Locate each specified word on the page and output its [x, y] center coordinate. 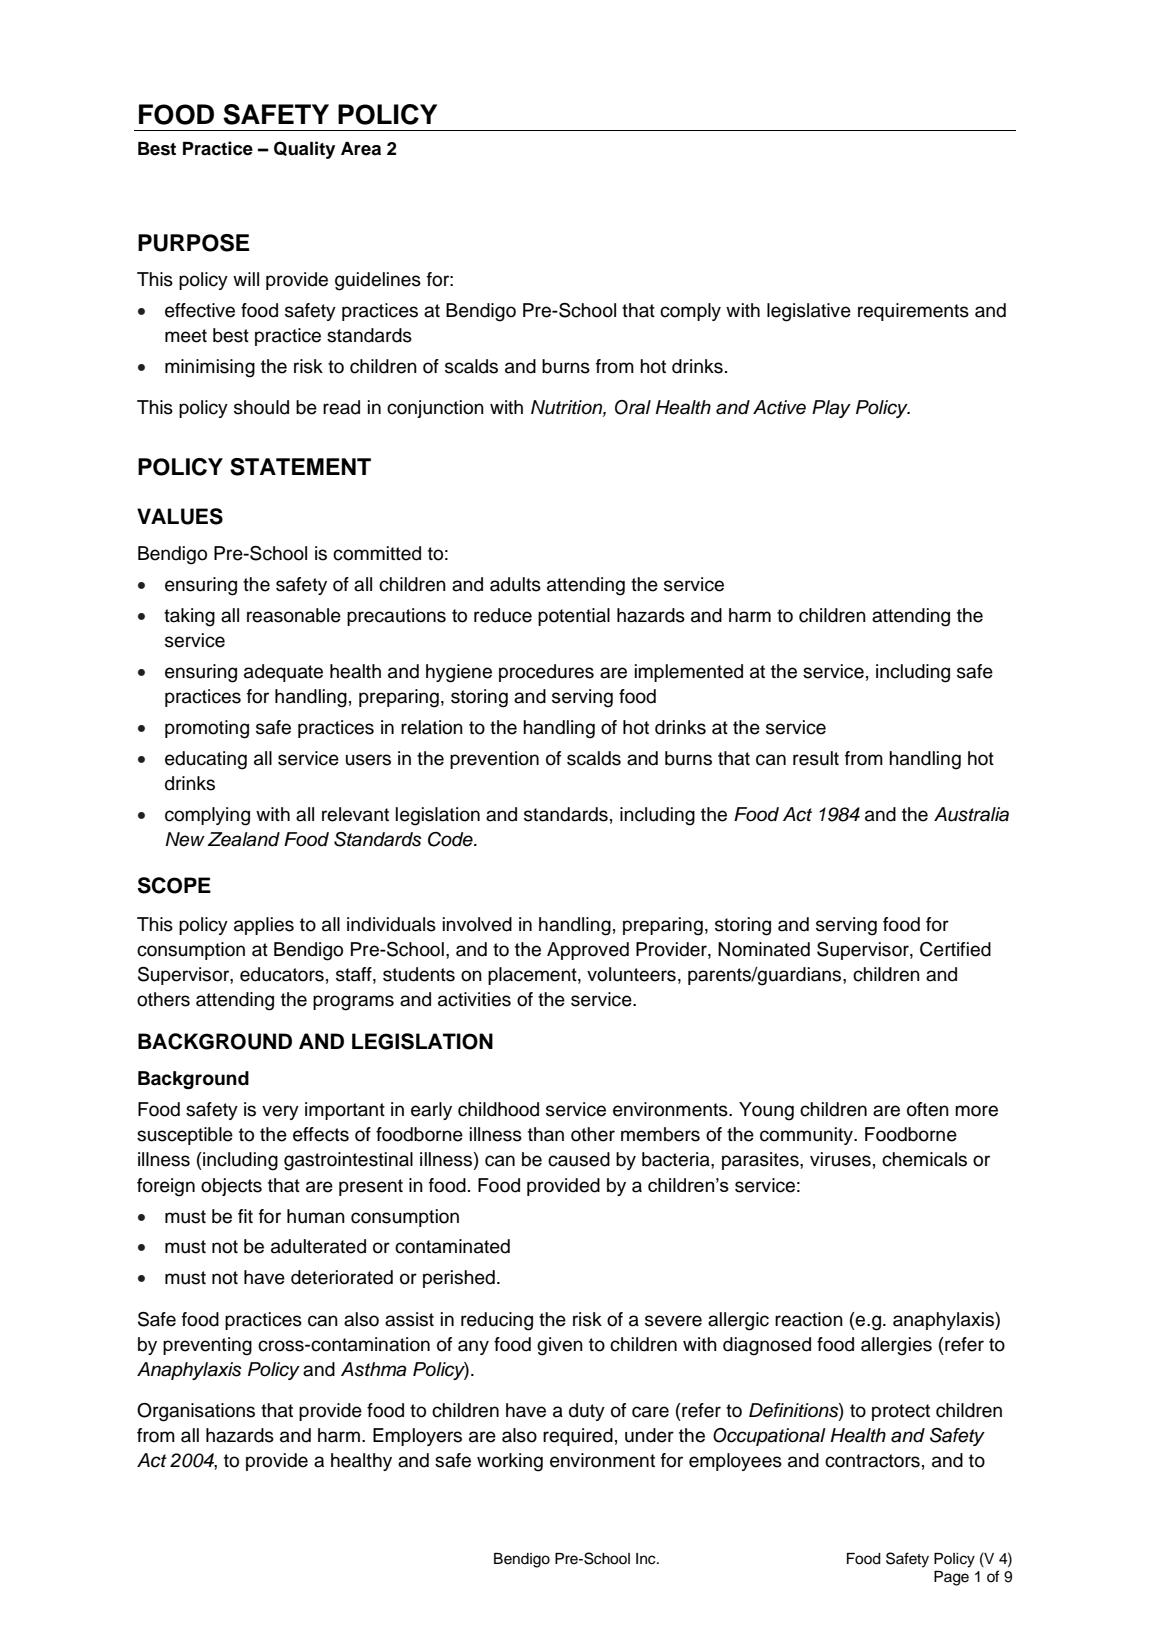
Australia [971, 814]
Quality [304, 150]
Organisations [196, 1412]
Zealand [244, 839]
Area [361, 149]
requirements [913, 312]
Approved [588, 951]
